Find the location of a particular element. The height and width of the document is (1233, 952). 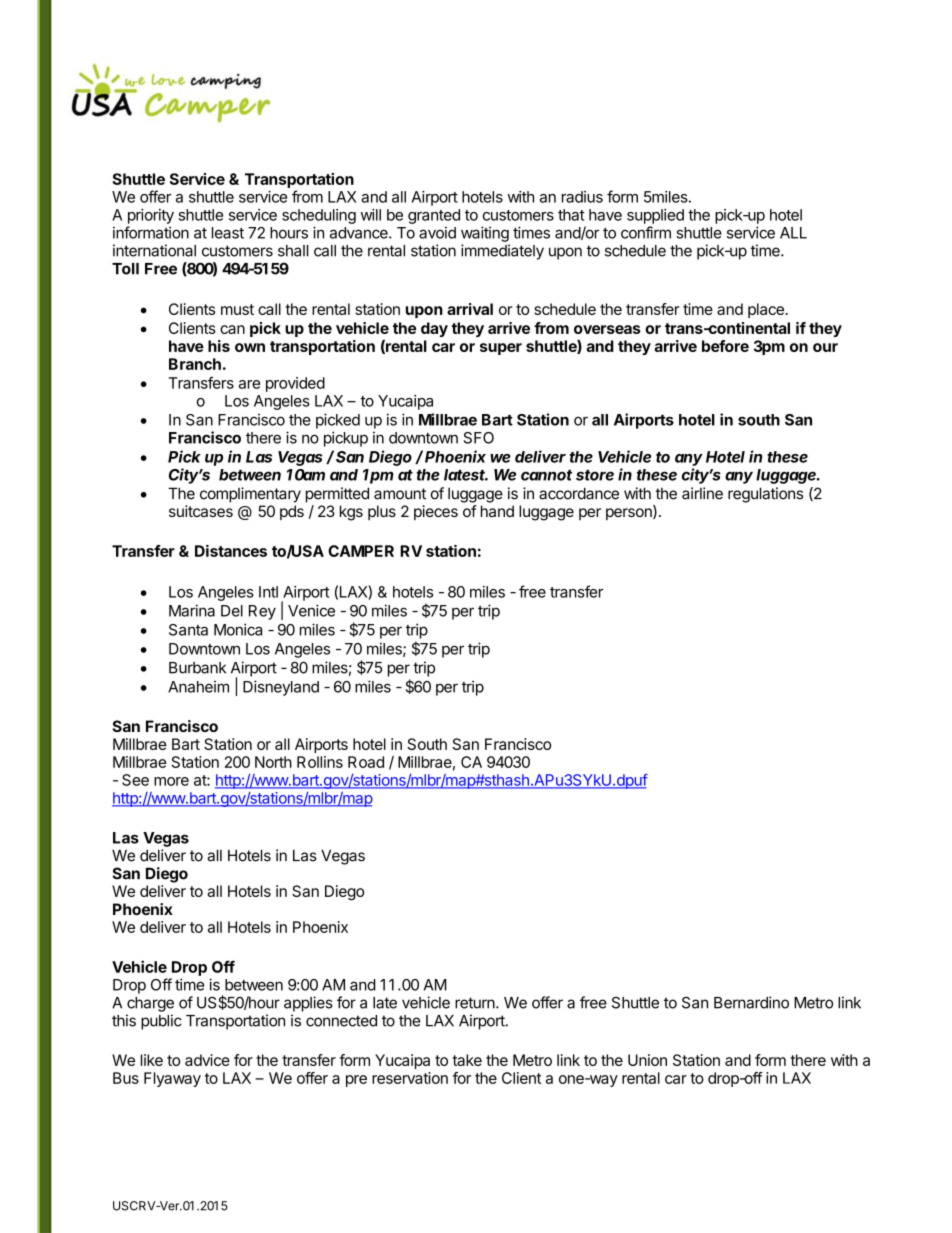

supplied is located at coordinates (655, 216).
